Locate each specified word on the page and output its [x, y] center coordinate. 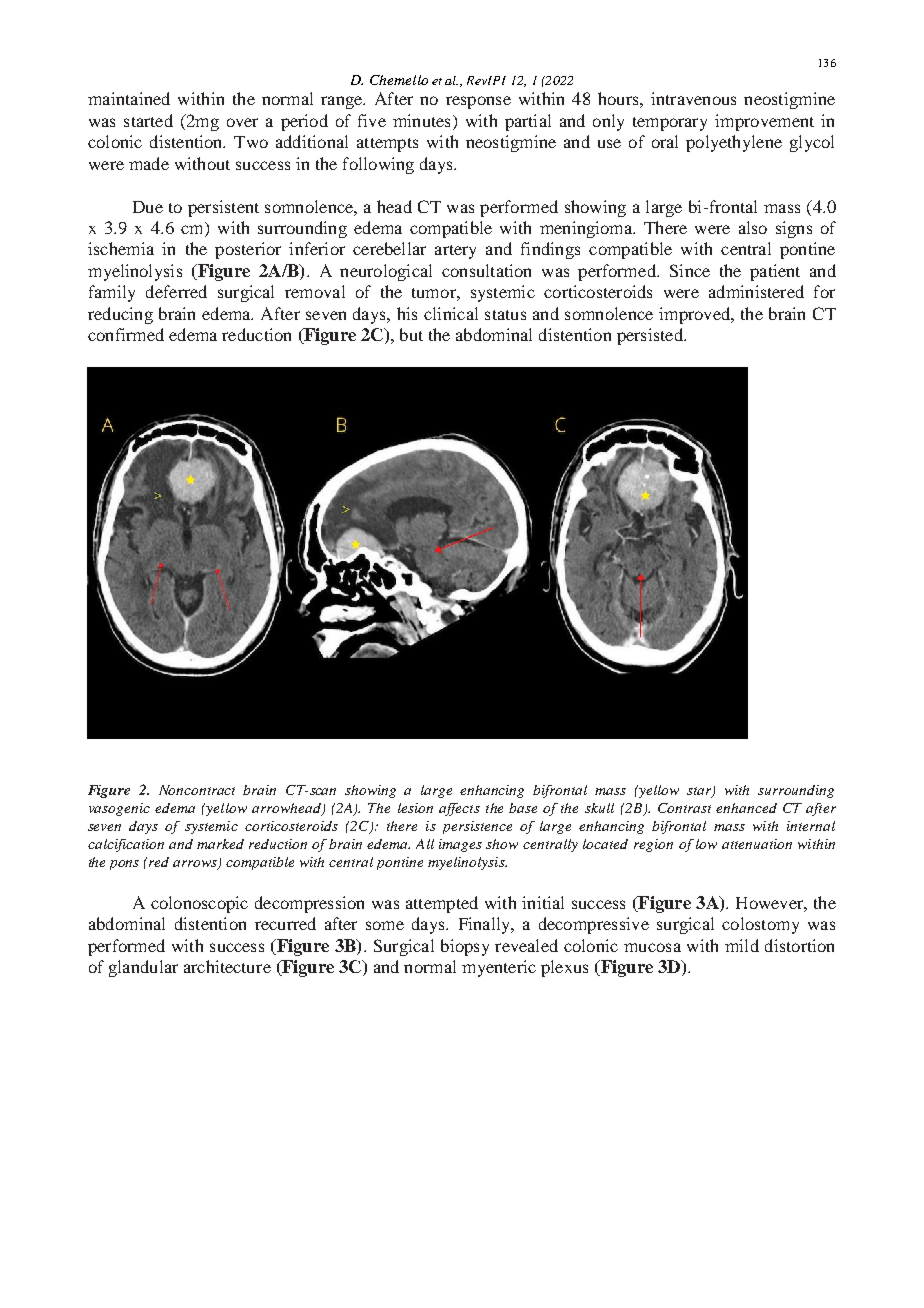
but [411, 334]
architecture [227, 966]
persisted [651, 336]
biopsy [465, 947]
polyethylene [734, 143]
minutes [421, 120]
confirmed [126, 334]
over [242, 122]
